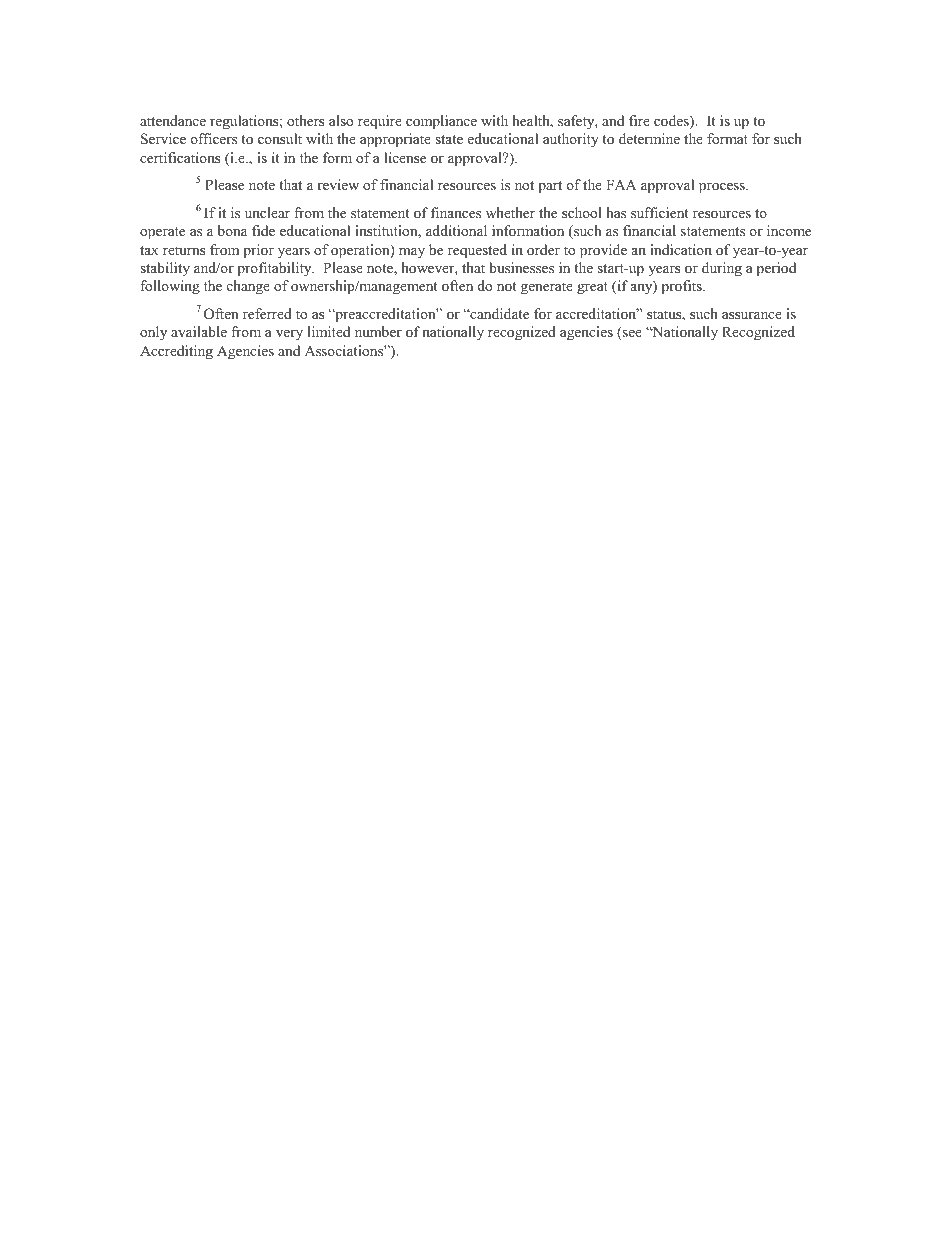 The height and width of the screenshot is (1233, 952). Describe the element at coordinates (789, 230) in the screenshot. I see `income` at that location.
